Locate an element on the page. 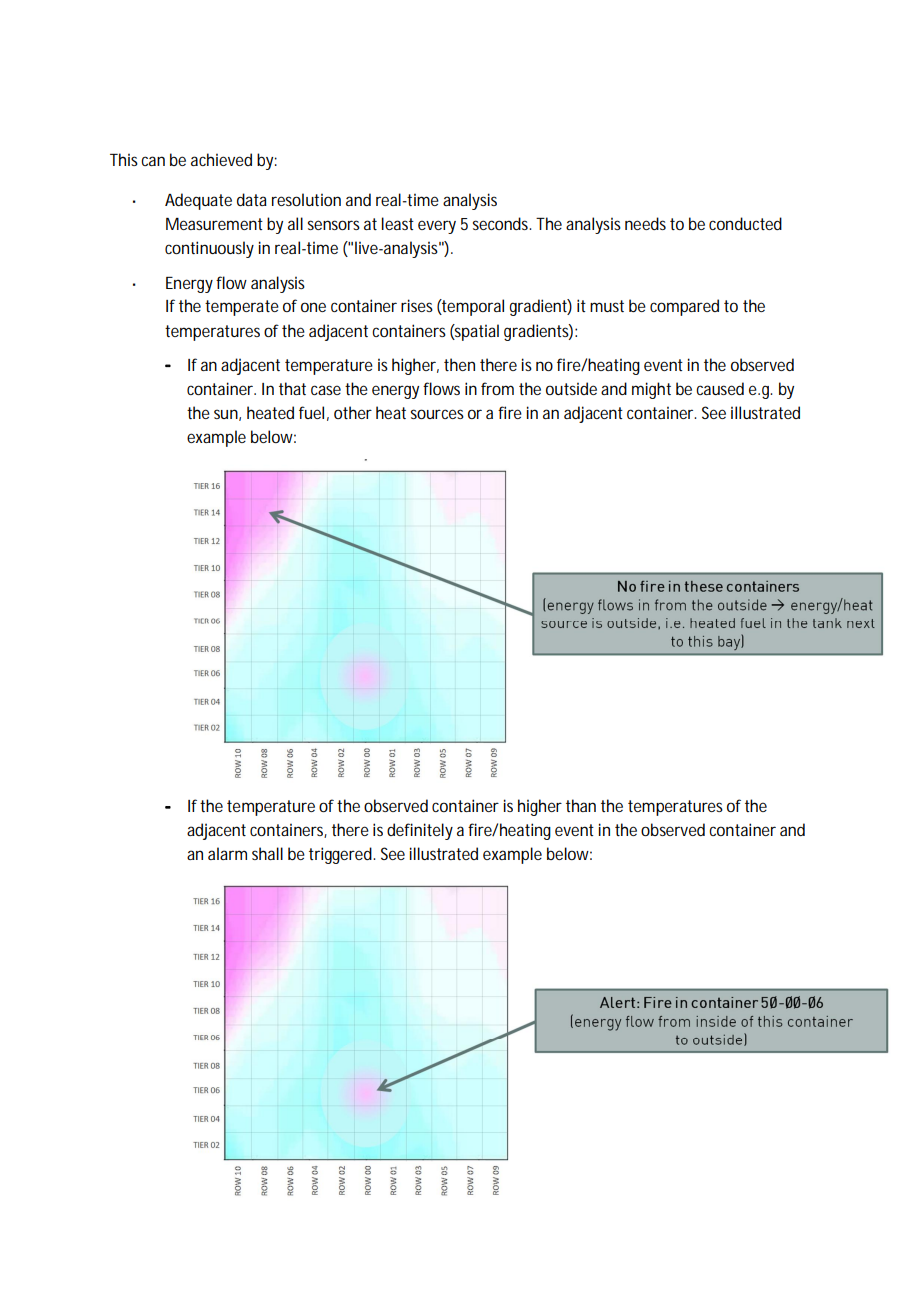 This document has height=1308, width=924. definitely is located at coordinates (420, 831).
